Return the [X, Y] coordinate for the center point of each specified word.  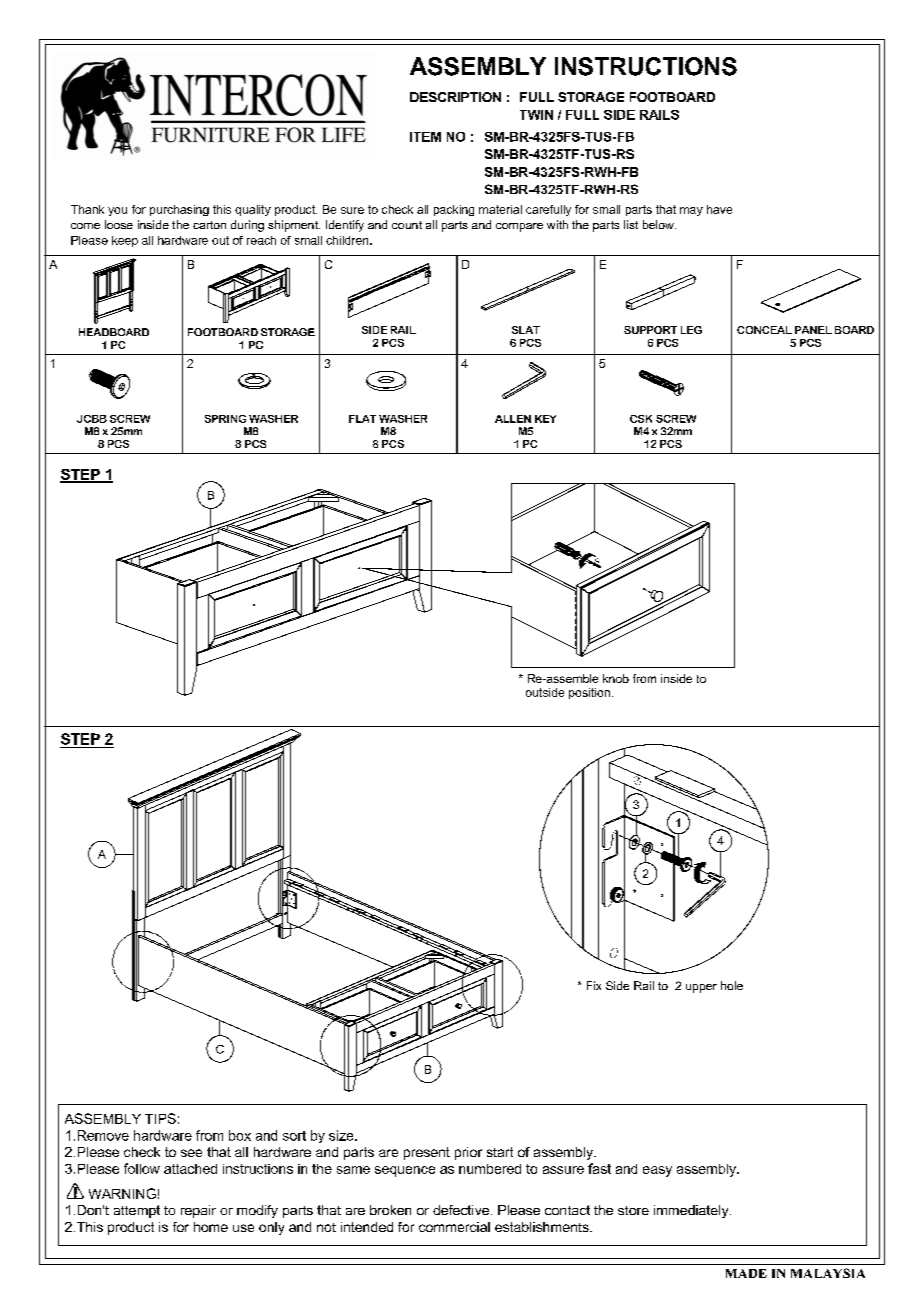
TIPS [160, 1118]
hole [732, 985]
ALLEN [513, 419]
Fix [594, 985]
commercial [454, 1227]
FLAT [362, 419]
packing [454, 210]
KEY [545, 419]
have [719, 209]
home [211, 1227]
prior [468, 1153]
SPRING [225, 419]
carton [209, 225]
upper [701, 988]
